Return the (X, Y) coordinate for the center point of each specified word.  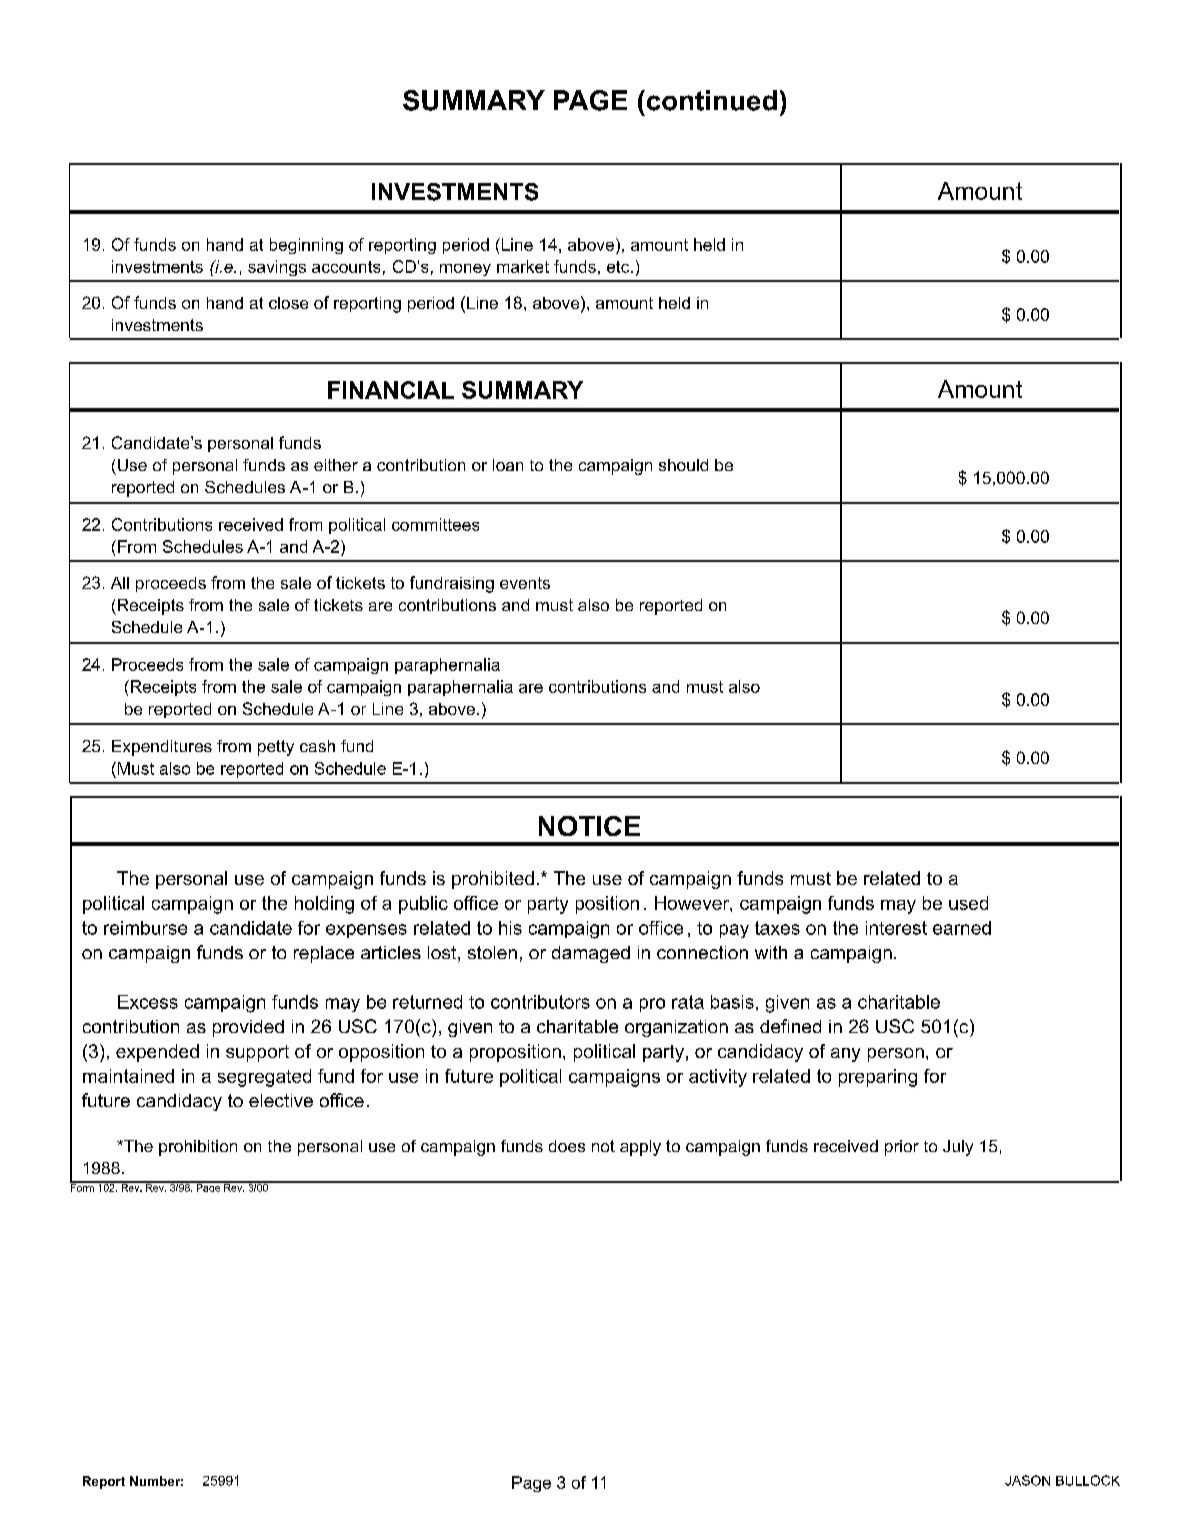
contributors (540, 1002)
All (120, 583)
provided (248, 1028)
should (683, 465)
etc (619, 267)
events (525, 583)
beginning (306, 246)
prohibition (198, 1148)
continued (710, 100)
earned (962, 928)
